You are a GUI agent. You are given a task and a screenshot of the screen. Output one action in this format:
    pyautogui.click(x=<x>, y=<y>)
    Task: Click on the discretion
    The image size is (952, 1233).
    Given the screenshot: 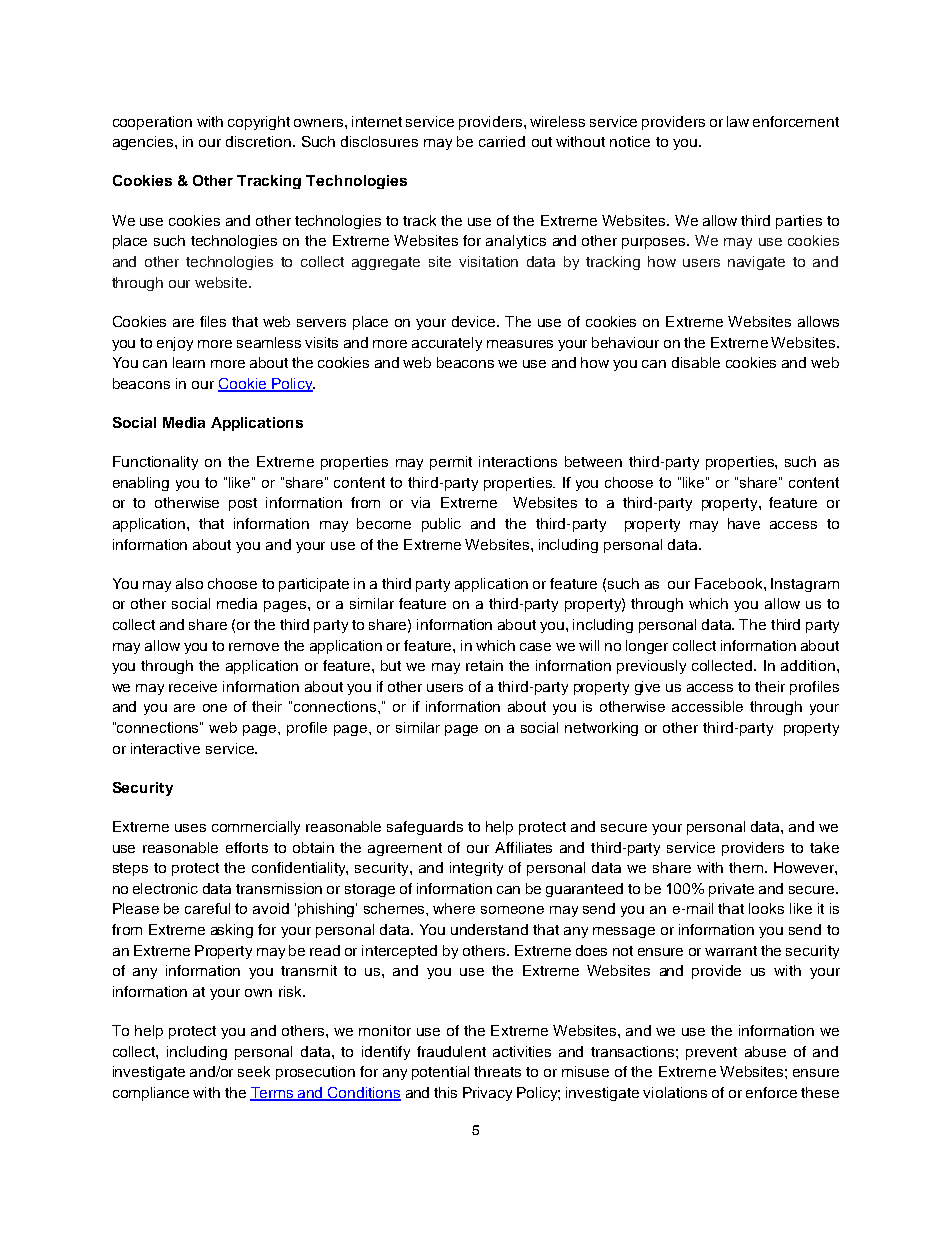 What is the action you would take?
    pyautogui.click(x=260, y=141)
